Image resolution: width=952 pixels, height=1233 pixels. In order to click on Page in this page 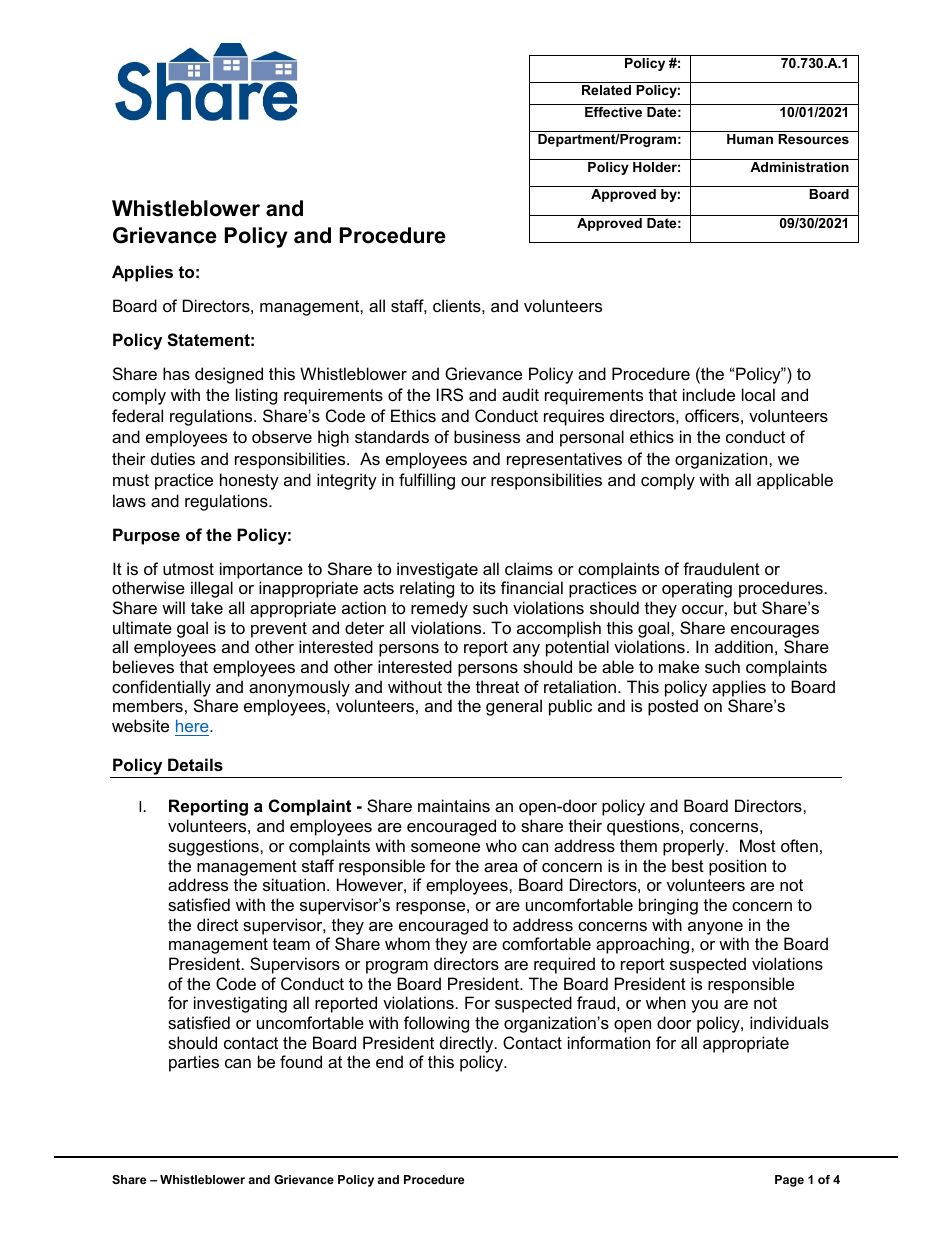, I will do `click(789, 1181)`.
